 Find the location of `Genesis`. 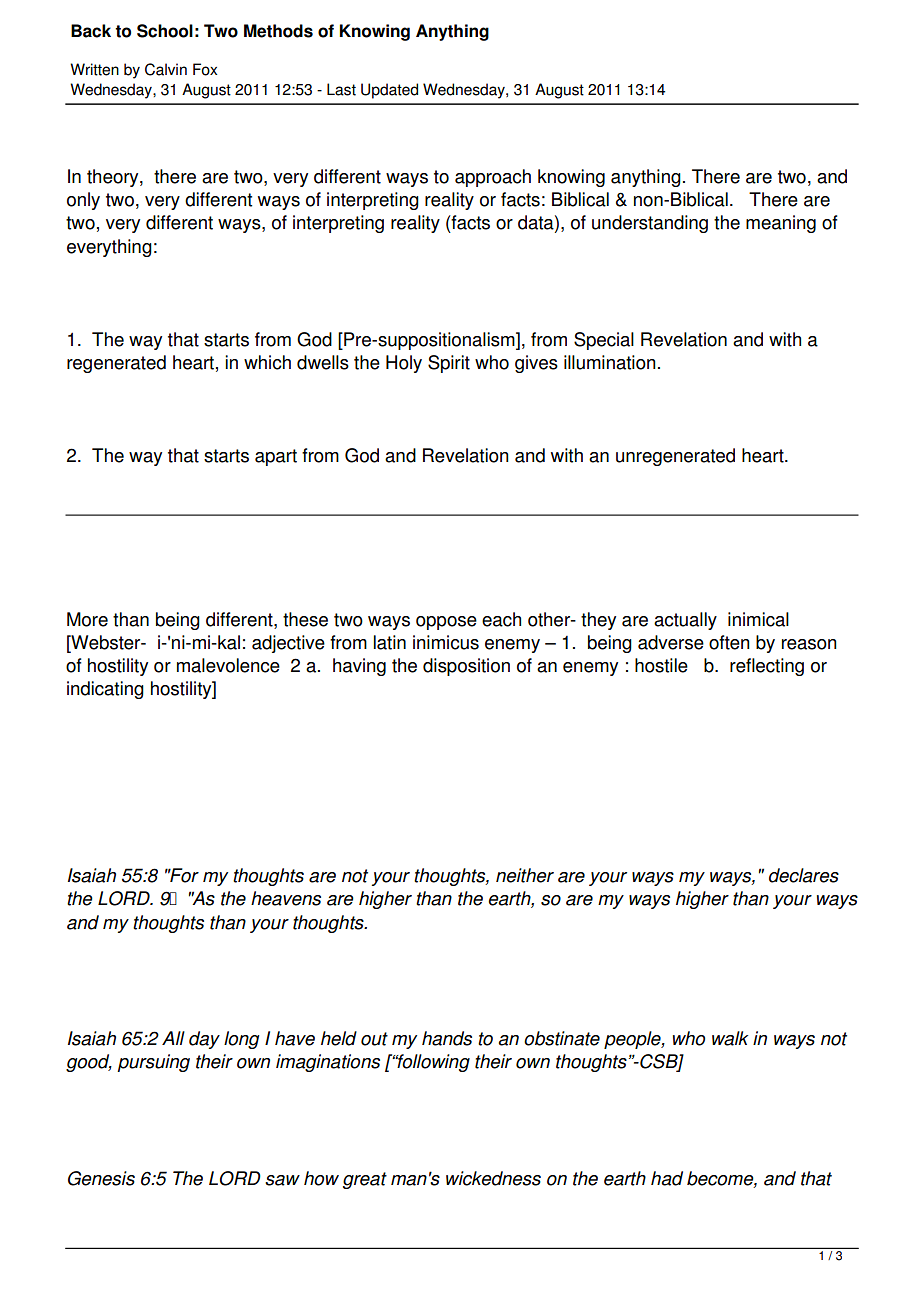

Genesis is located at coordinates (101, 1178).
